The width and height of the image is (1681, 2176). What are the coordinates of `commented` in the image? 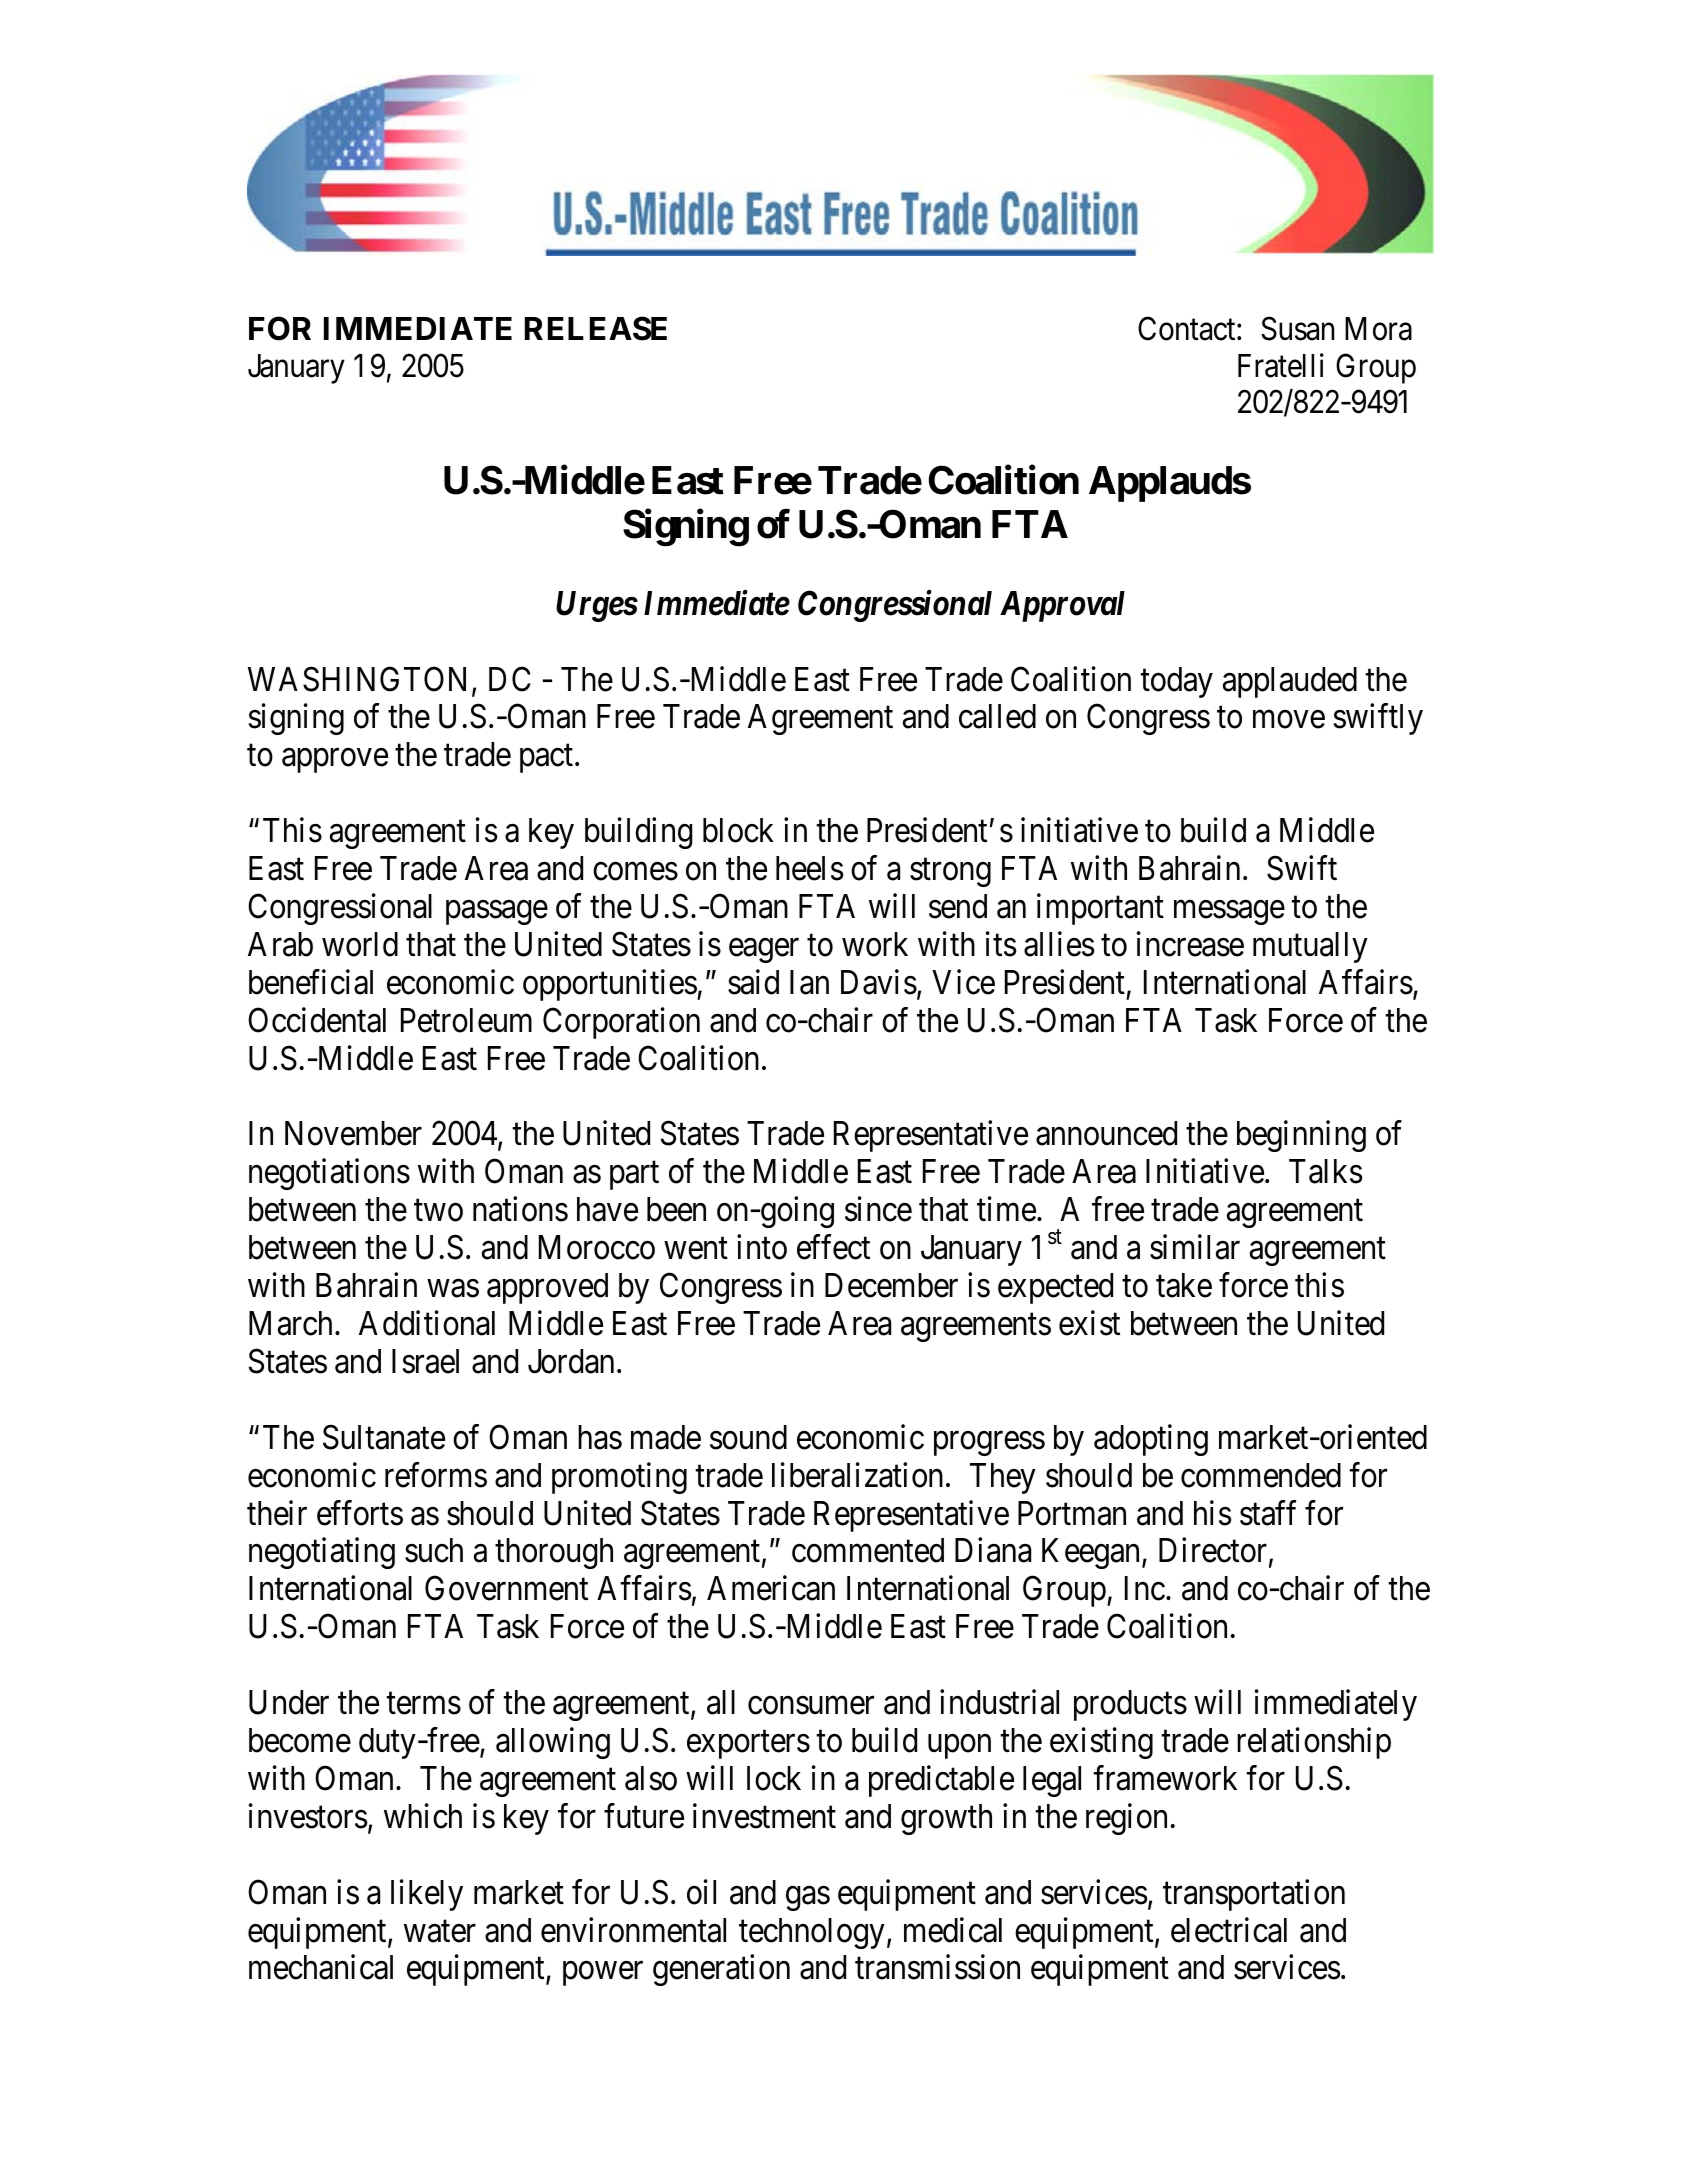 It's located at (868, 1550).
